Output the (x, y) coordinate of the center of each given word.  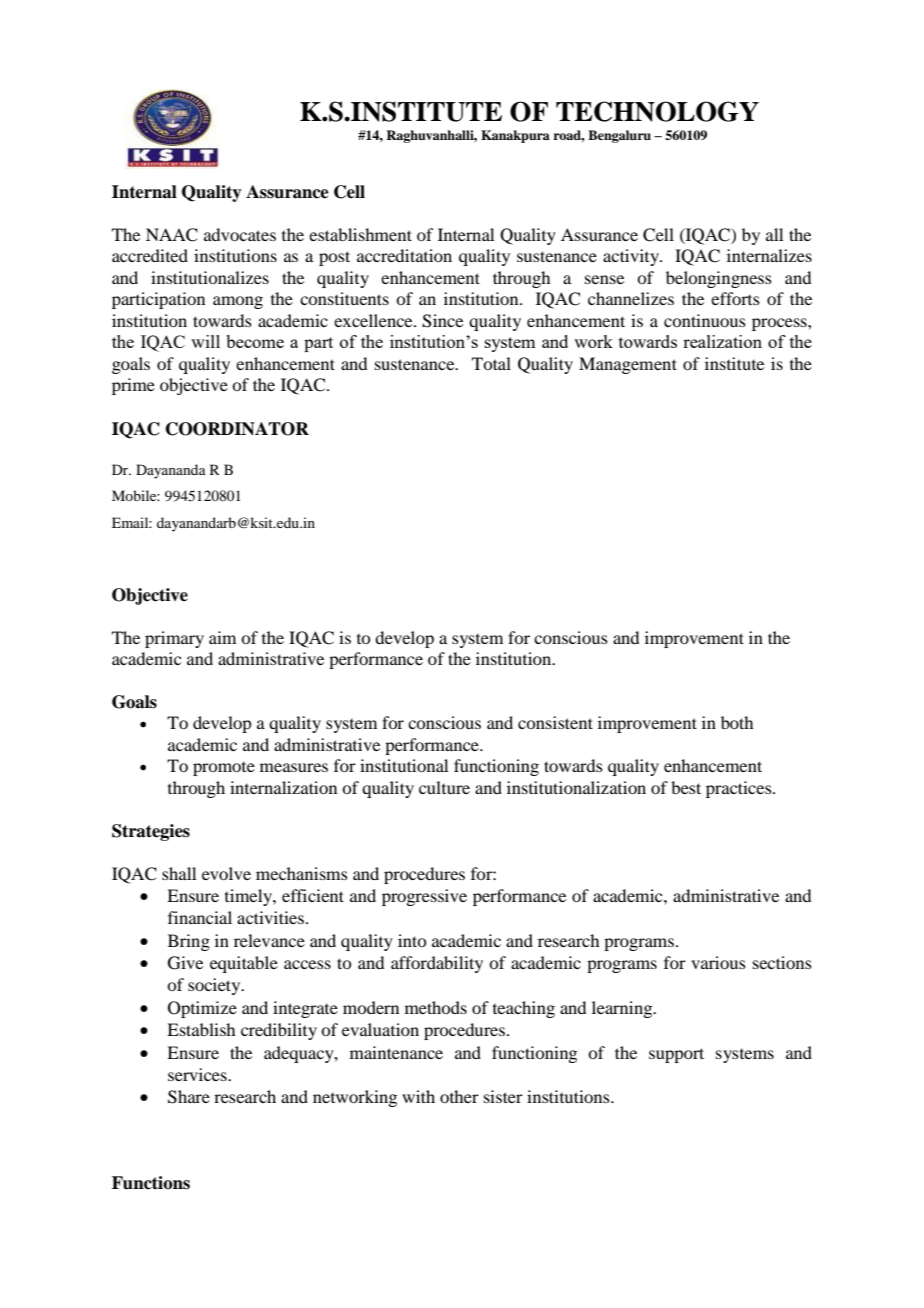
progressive (424, 897)
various (718, 962)
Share (189, 1097)
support (676, 1055)
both (737, 722)
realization (722, 341)
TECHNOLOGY (657, 111)
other (459, 1096)
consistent (555, 722)
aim (222, 637)
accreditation (404, 255)
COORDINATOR (237, 429)
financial (200, 917)
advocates (240, 234)
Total (491, 363)
